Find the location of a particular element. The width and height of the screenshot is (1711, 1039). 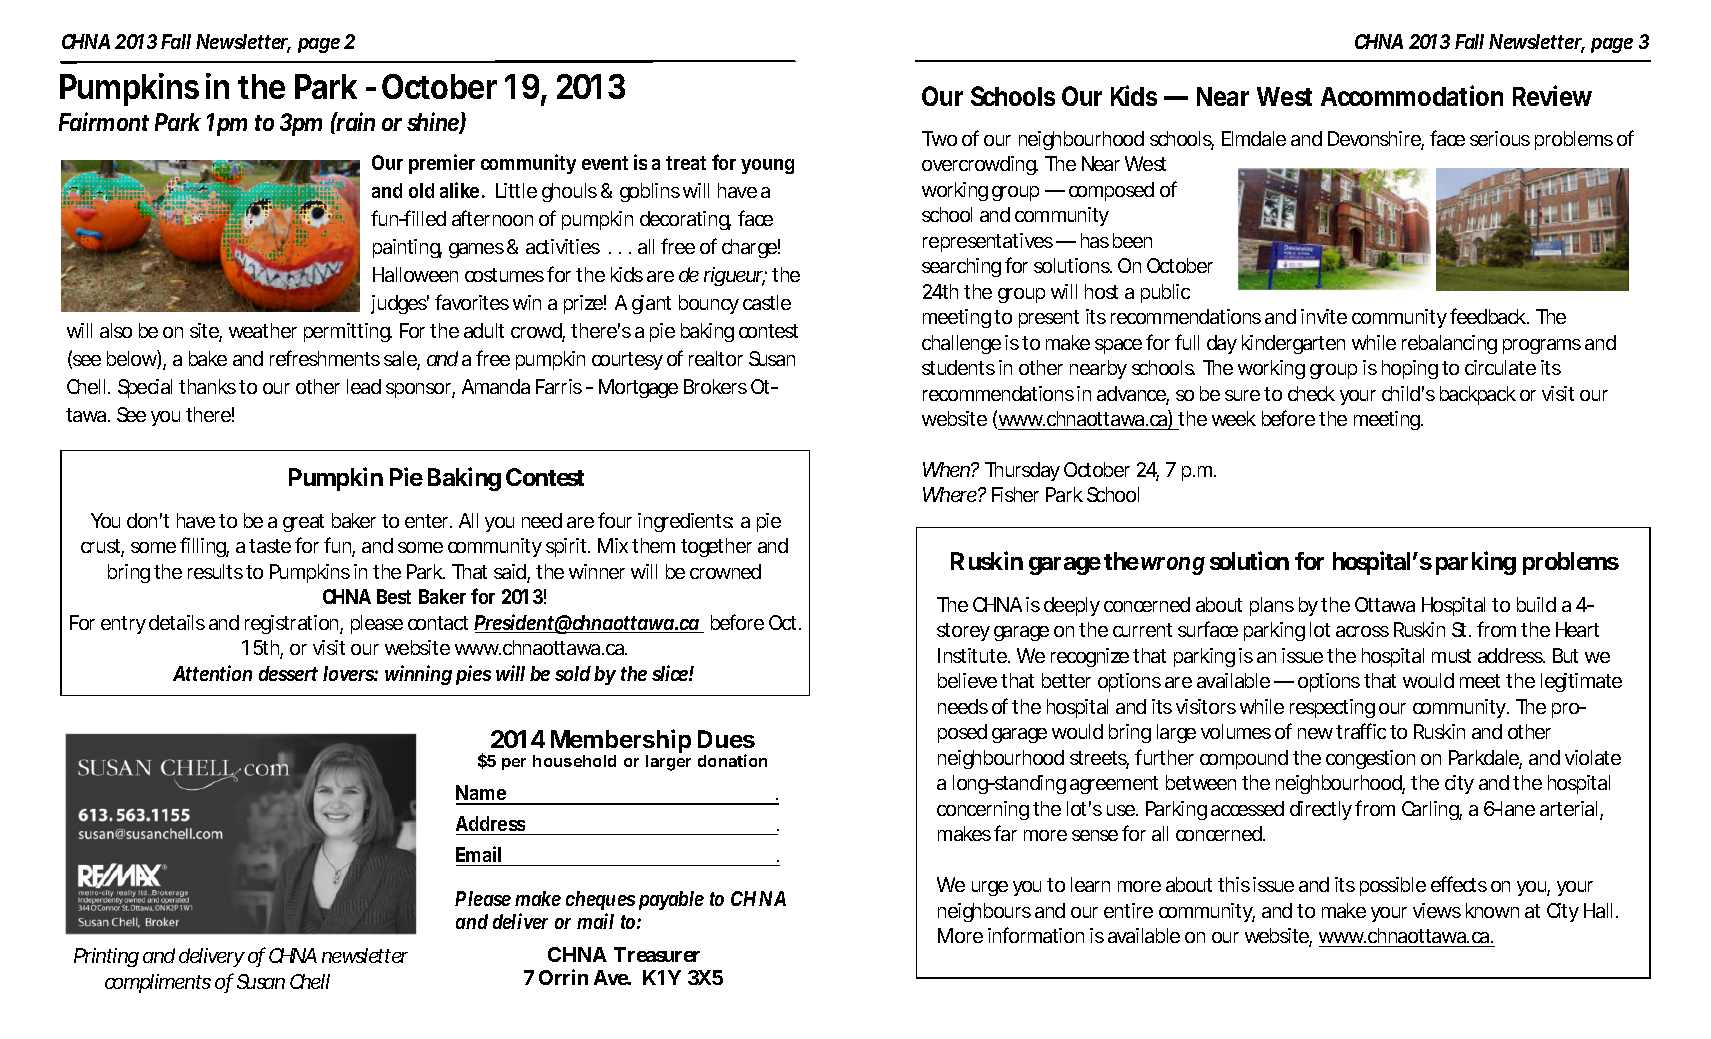

Name is located at coordinates (482, 794).
